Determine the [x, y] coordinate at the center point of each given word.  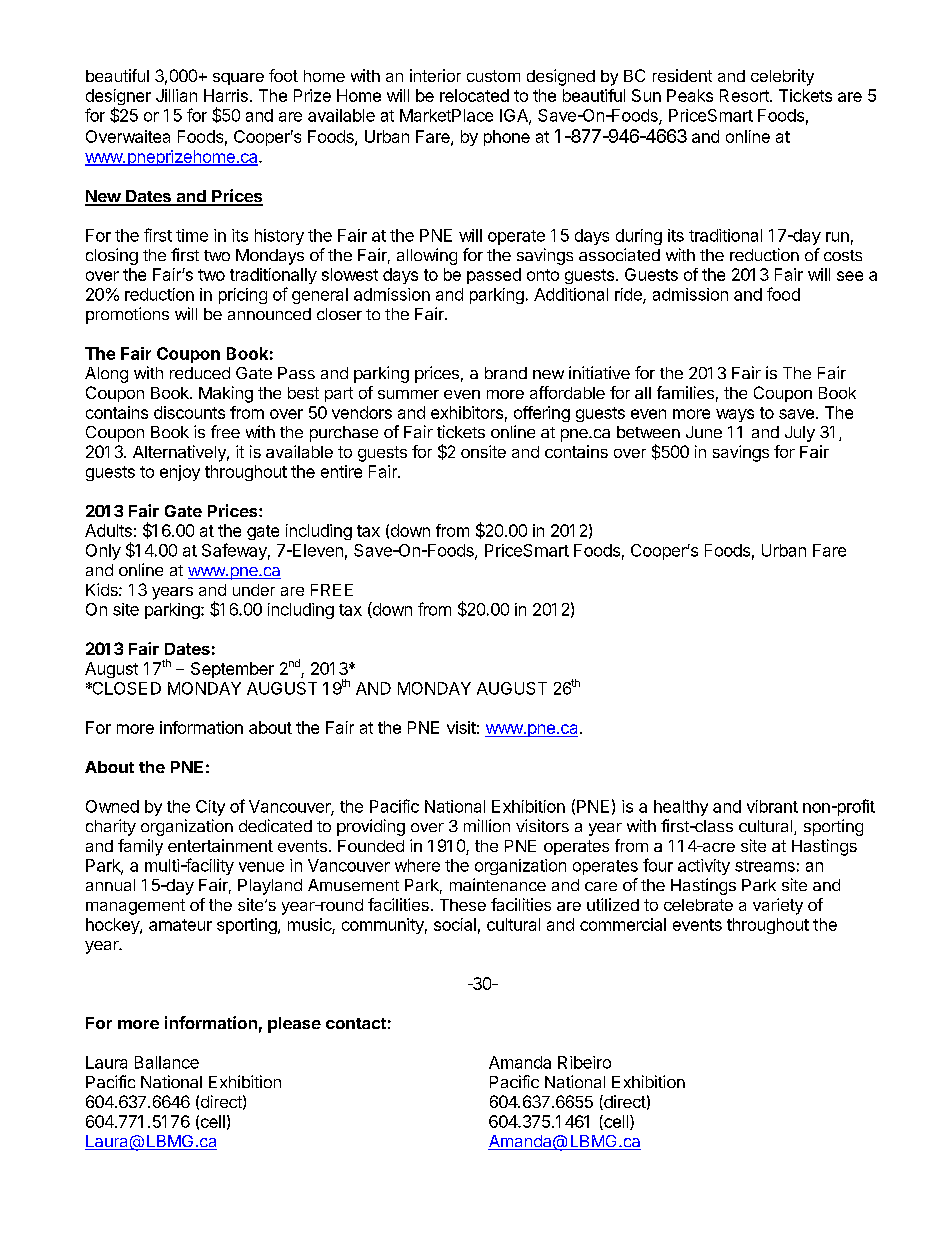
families [685, 392]
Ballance [167, 1062]
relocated [474, 95]
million [487, 825]
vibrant [772, 806]
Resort [745, 95]
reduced [200, 373]
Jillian [176, 95]
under [254, 590]
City [210, 808]
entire [341, 471]
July [800, 434]
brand [506, 373]
